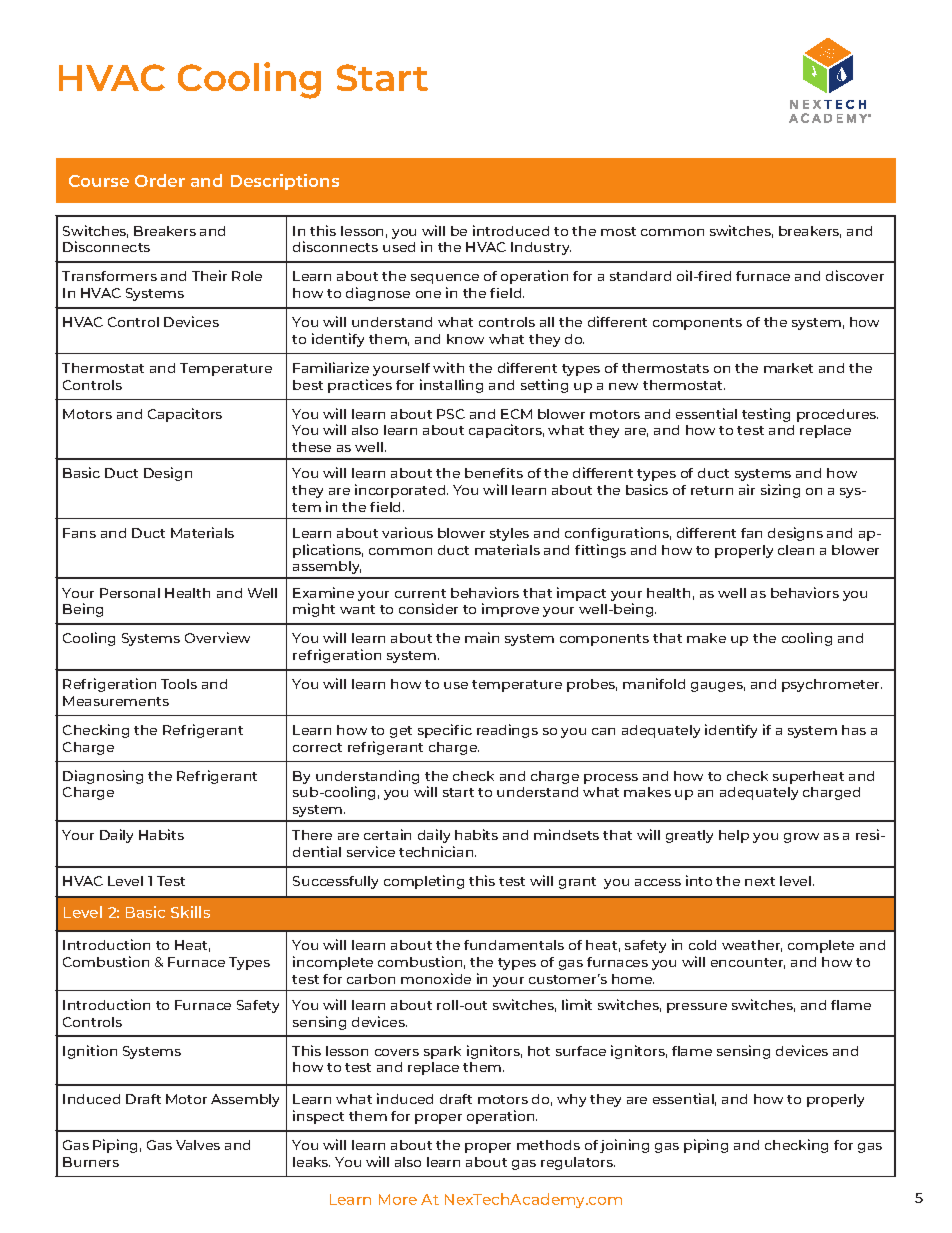  What do you see at coordinates (160, 180) in the document?
I see `Order` at bounding box center [160, 180].
